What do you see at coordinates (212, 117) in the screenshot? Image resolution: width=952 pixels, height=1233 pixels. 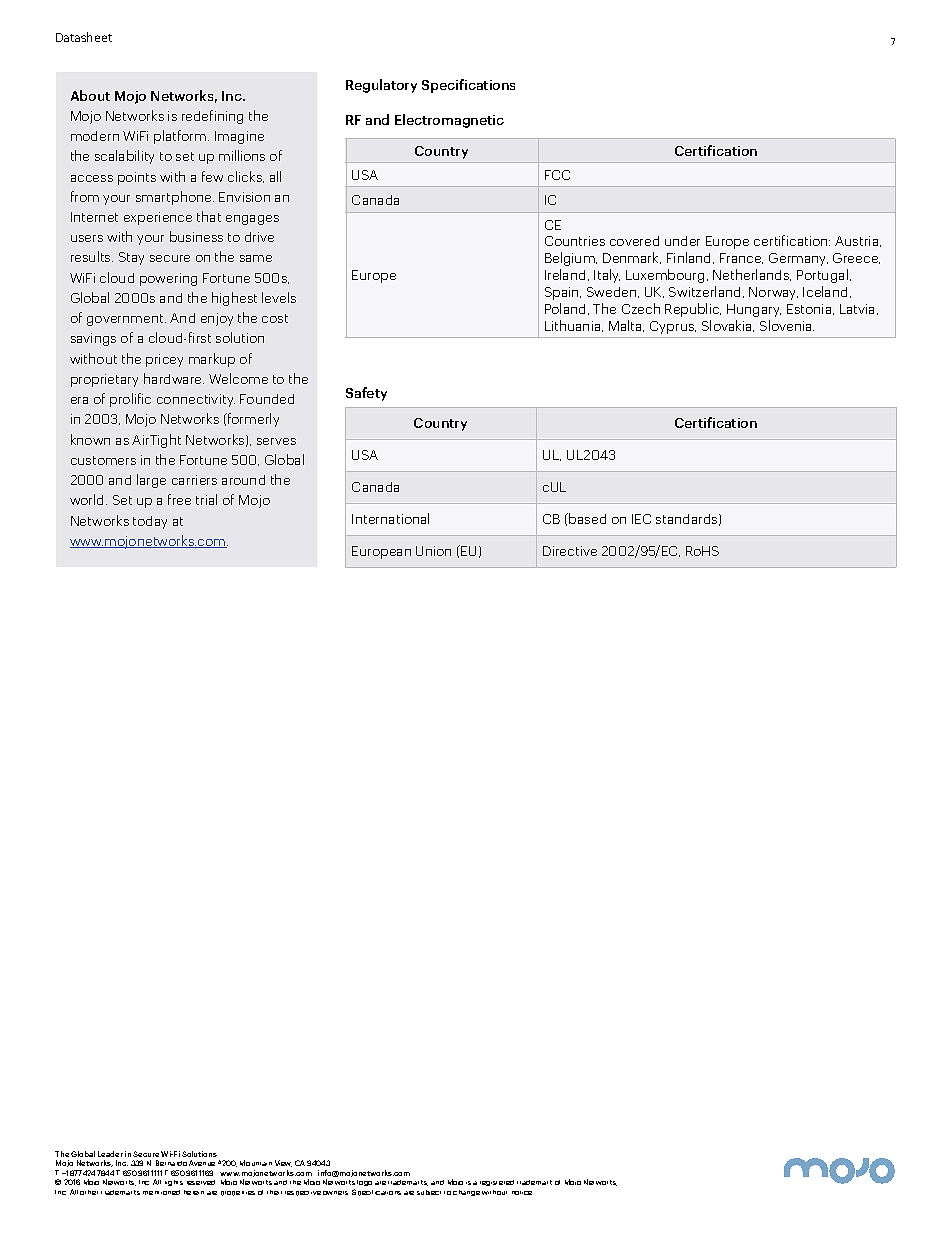 I see `redefining` at bounding box center [212, 117].
